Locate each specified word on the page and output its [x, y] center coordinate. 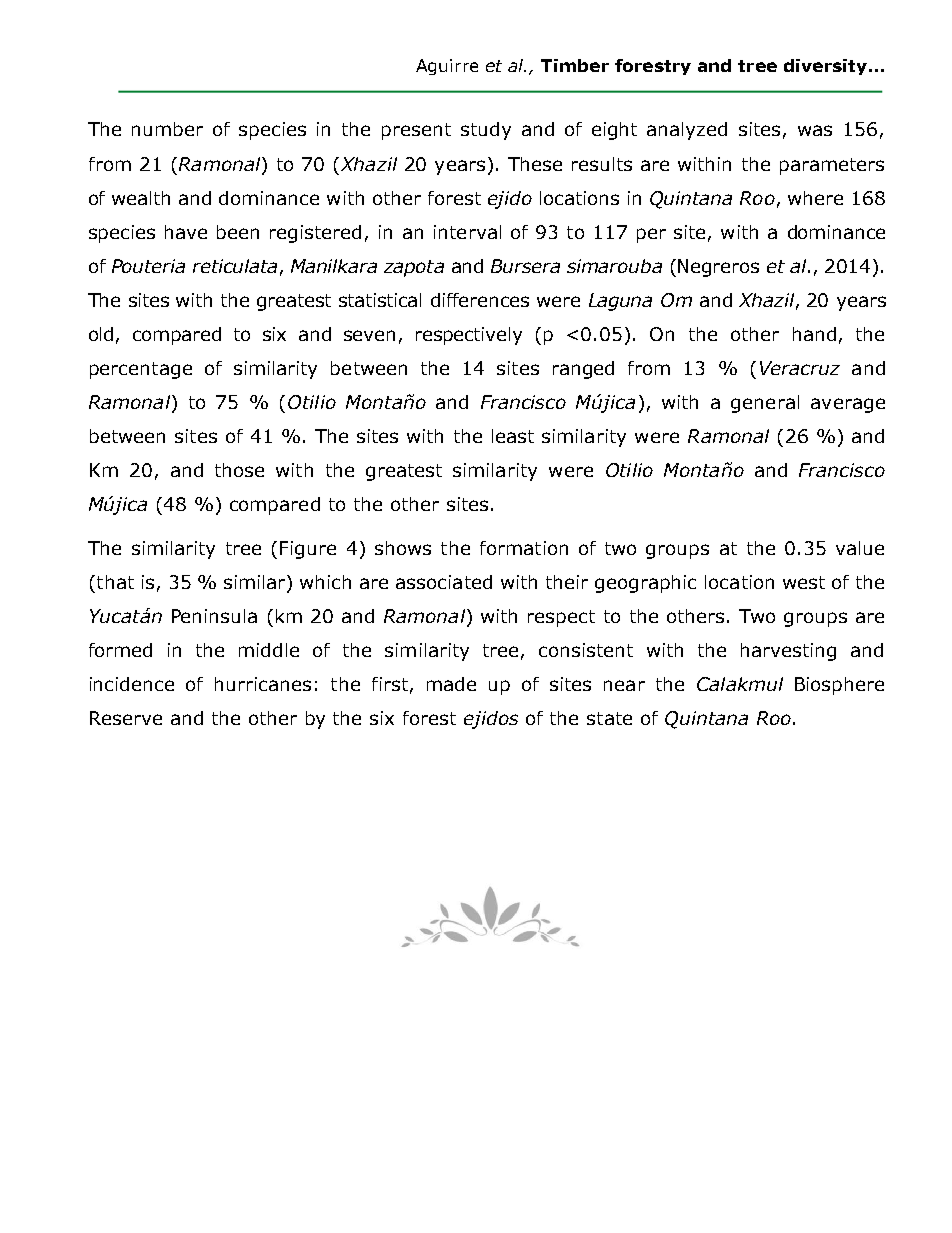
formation [524, 548]
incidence [132, 684]
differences [480, 300]
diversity [825, 67]
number [167, 129]
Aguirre [447, 67]
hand [814, 334]
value [860, 548]
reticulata [235, 266]
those [239, 470]
